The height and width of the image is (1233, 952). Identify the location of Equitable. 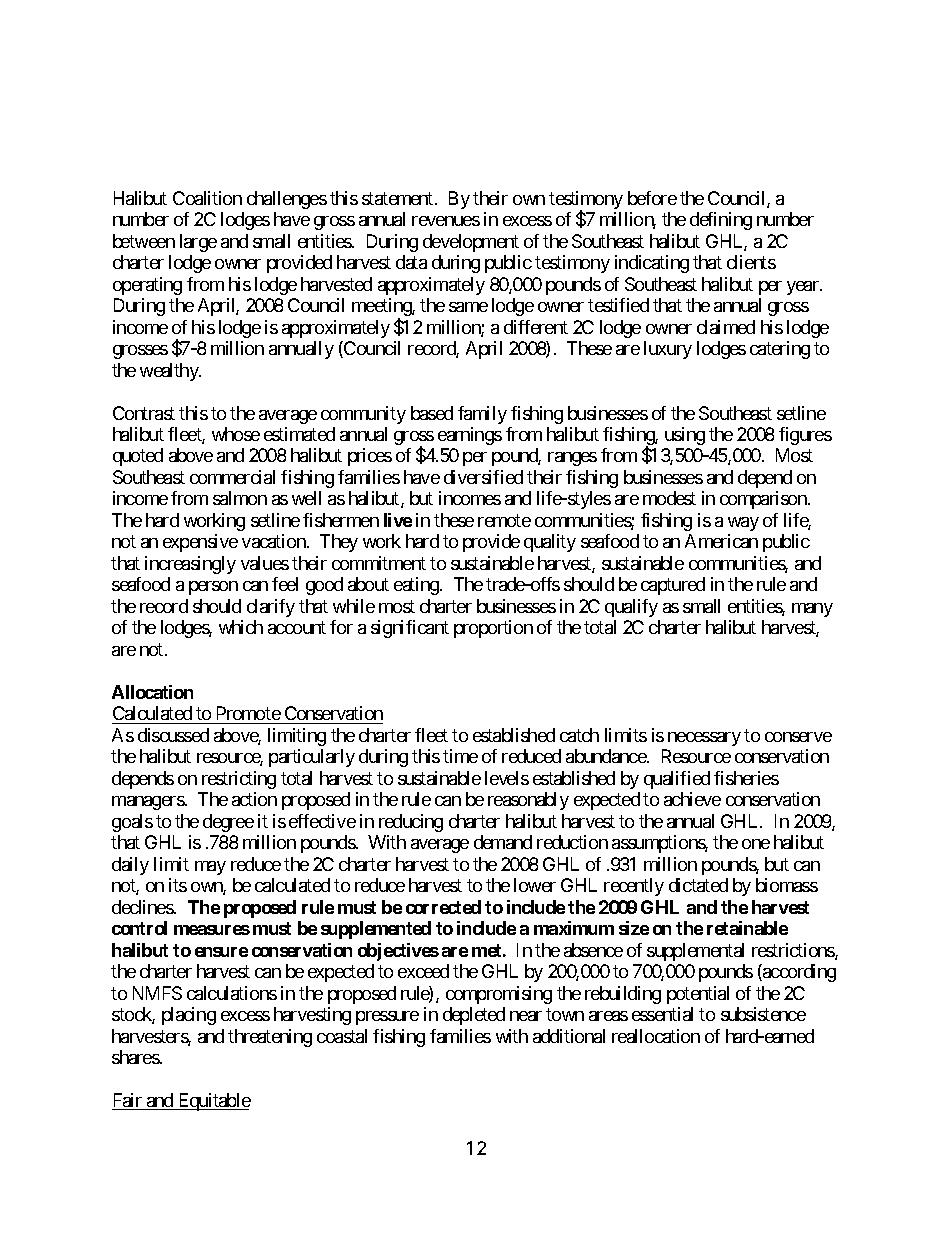
(213, 1102).
